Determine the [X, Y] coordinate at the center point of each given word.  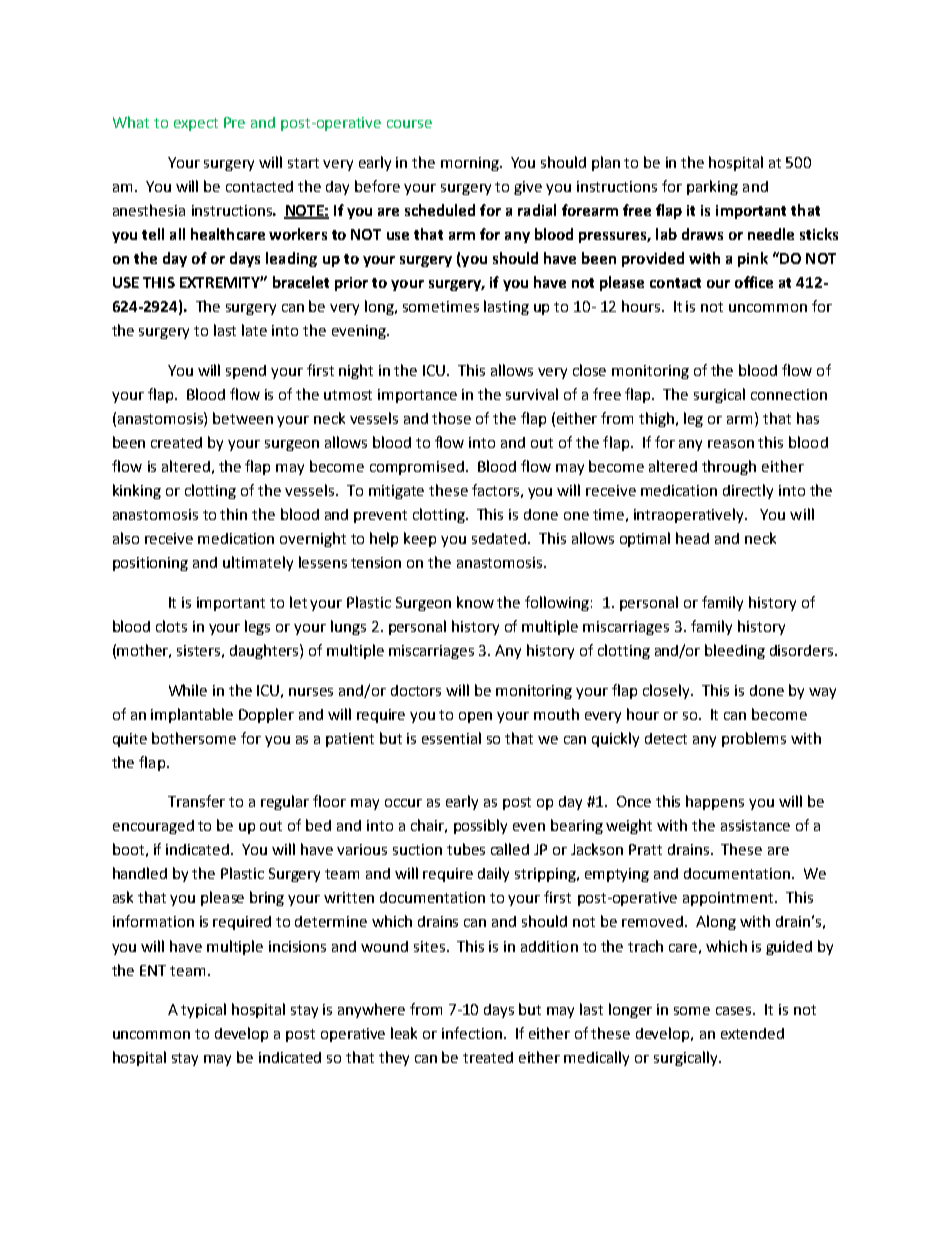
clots [171, 626]
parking [712, 187]
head [692, 538]
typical [203, 1010]
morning [471, 164]
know [475, 602]
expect [196, 124]
